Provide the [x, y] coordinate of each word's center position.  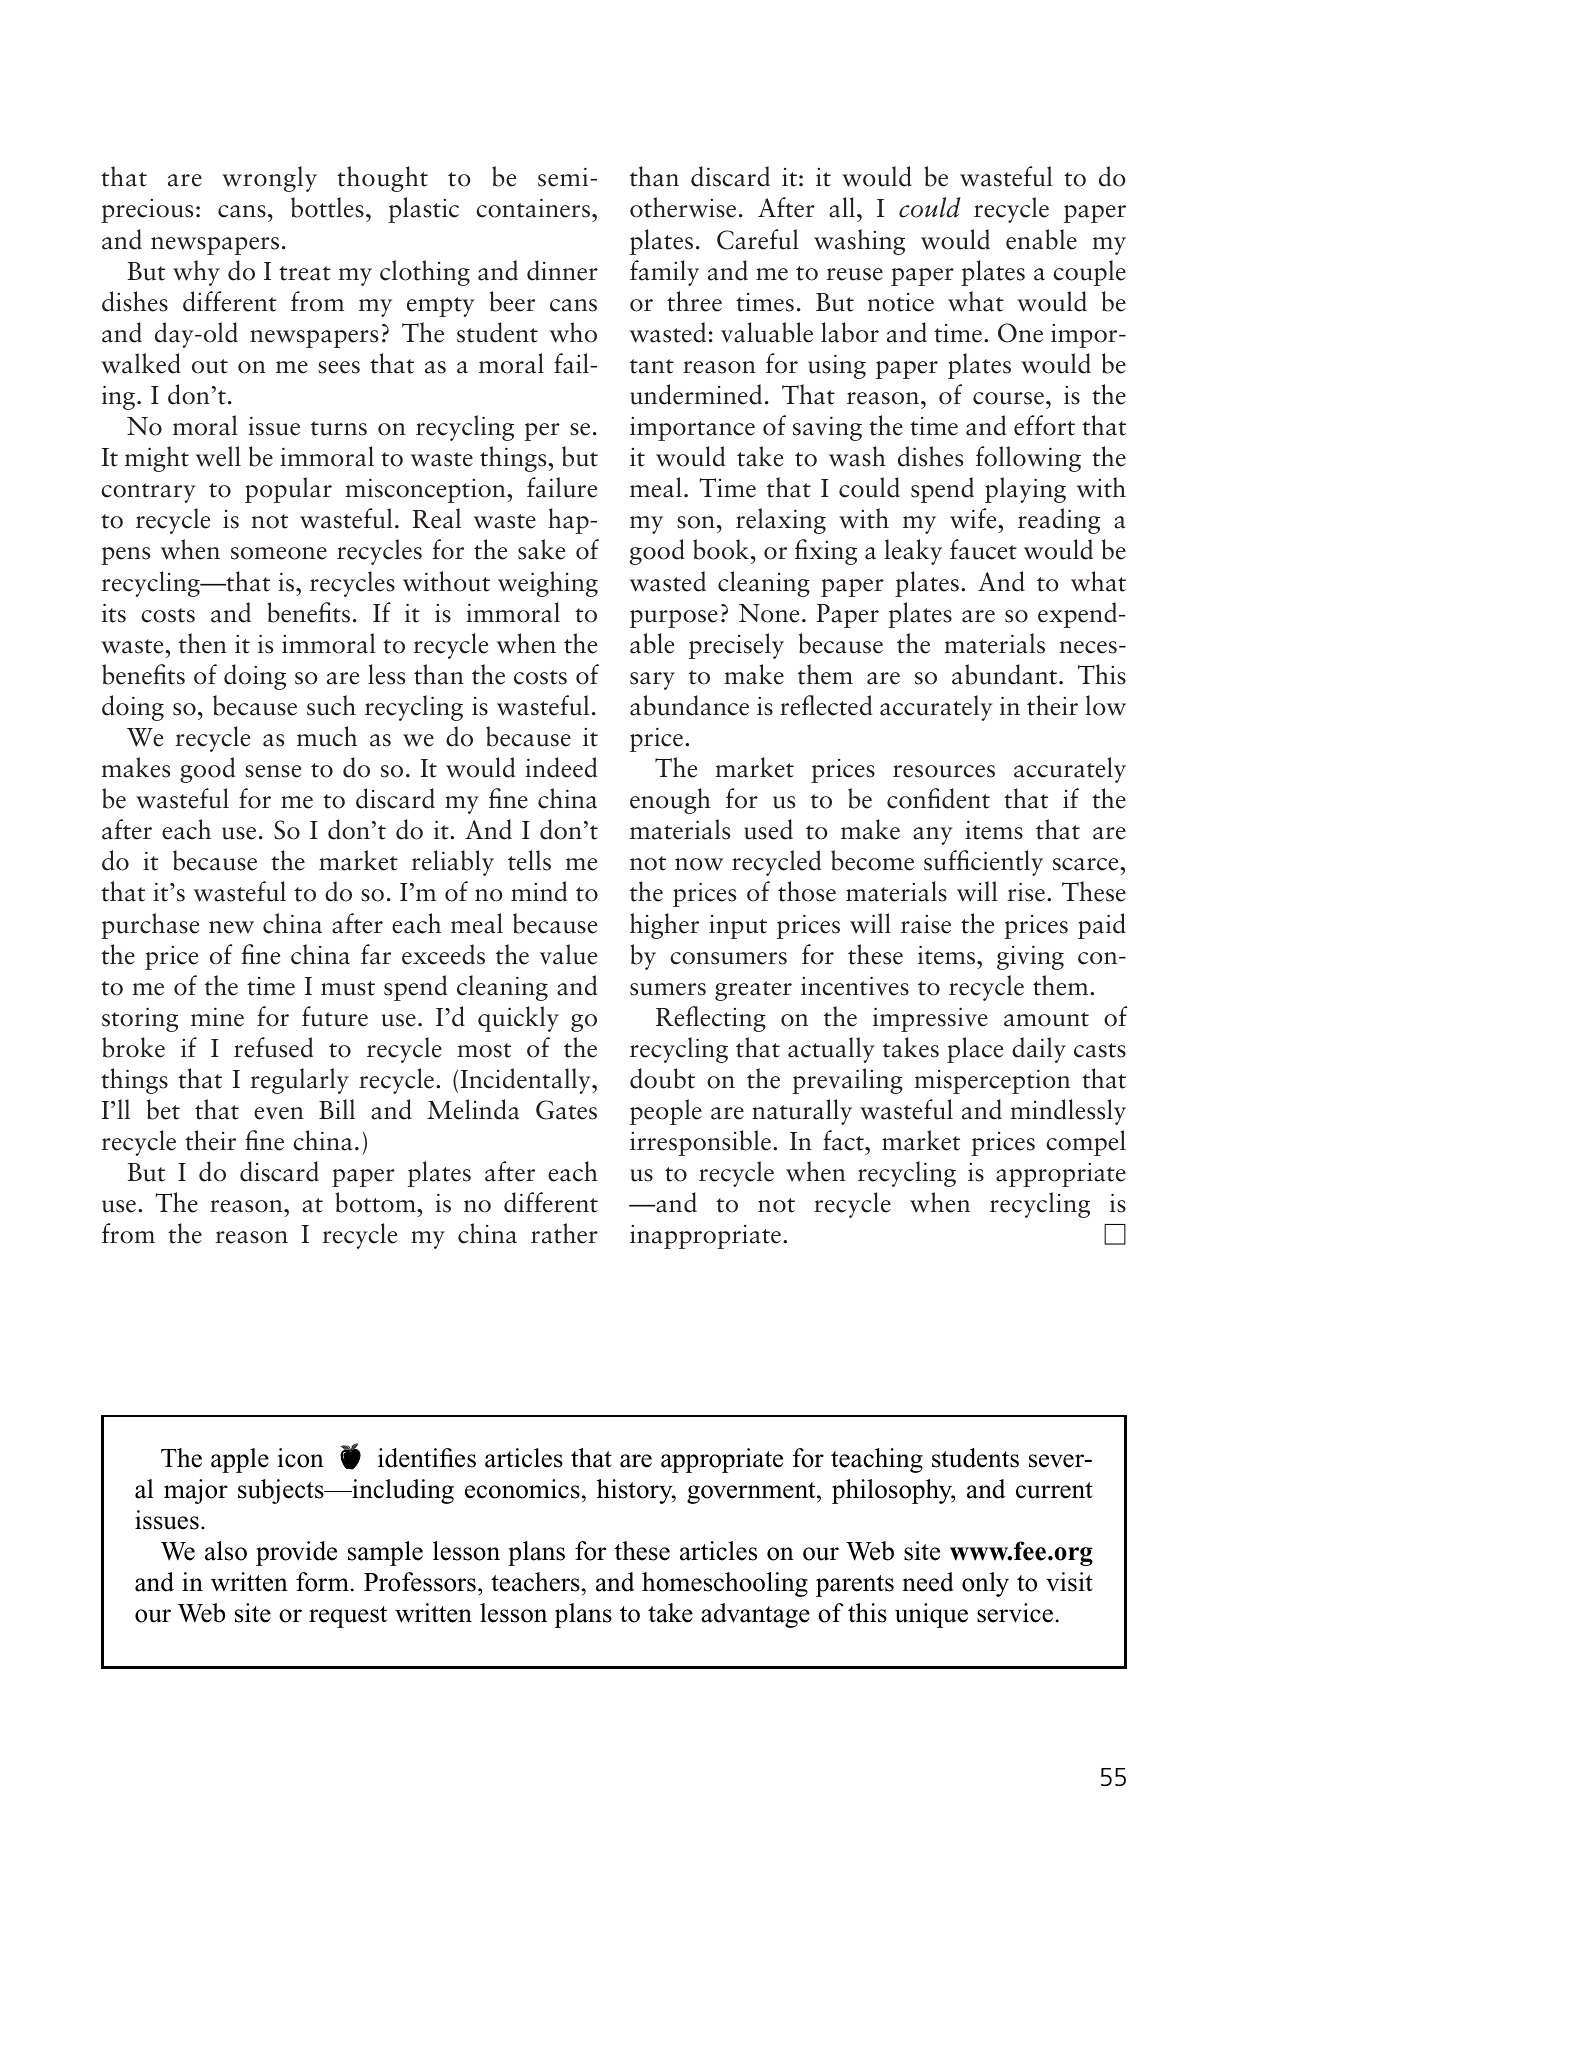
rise [1027, 892]
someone [279, 553]
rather [564, 1233]
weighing [548, 584]
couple [1089, 273]
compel [1086, 1143]
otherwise [683, 207]
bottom [376, 1202]
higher [664, 926]
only [985, 1584]
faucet [983, 549]
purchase [150, 926]
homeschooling [725, 1584]
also [226, 1551]
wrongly [269, 179]
